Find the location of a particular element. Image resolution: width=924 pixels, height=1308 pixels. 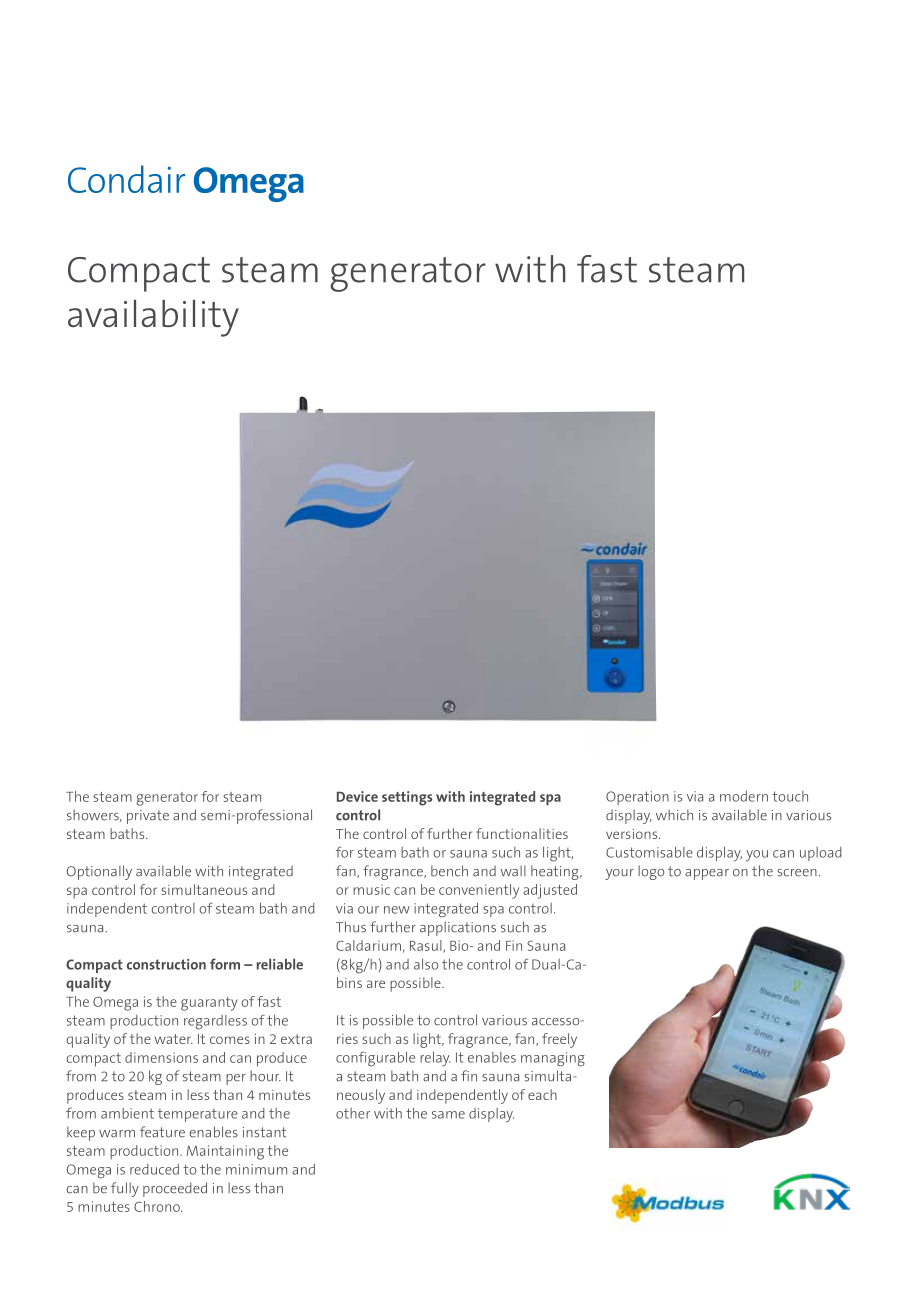

appear is located at coordinates (707, 874).
